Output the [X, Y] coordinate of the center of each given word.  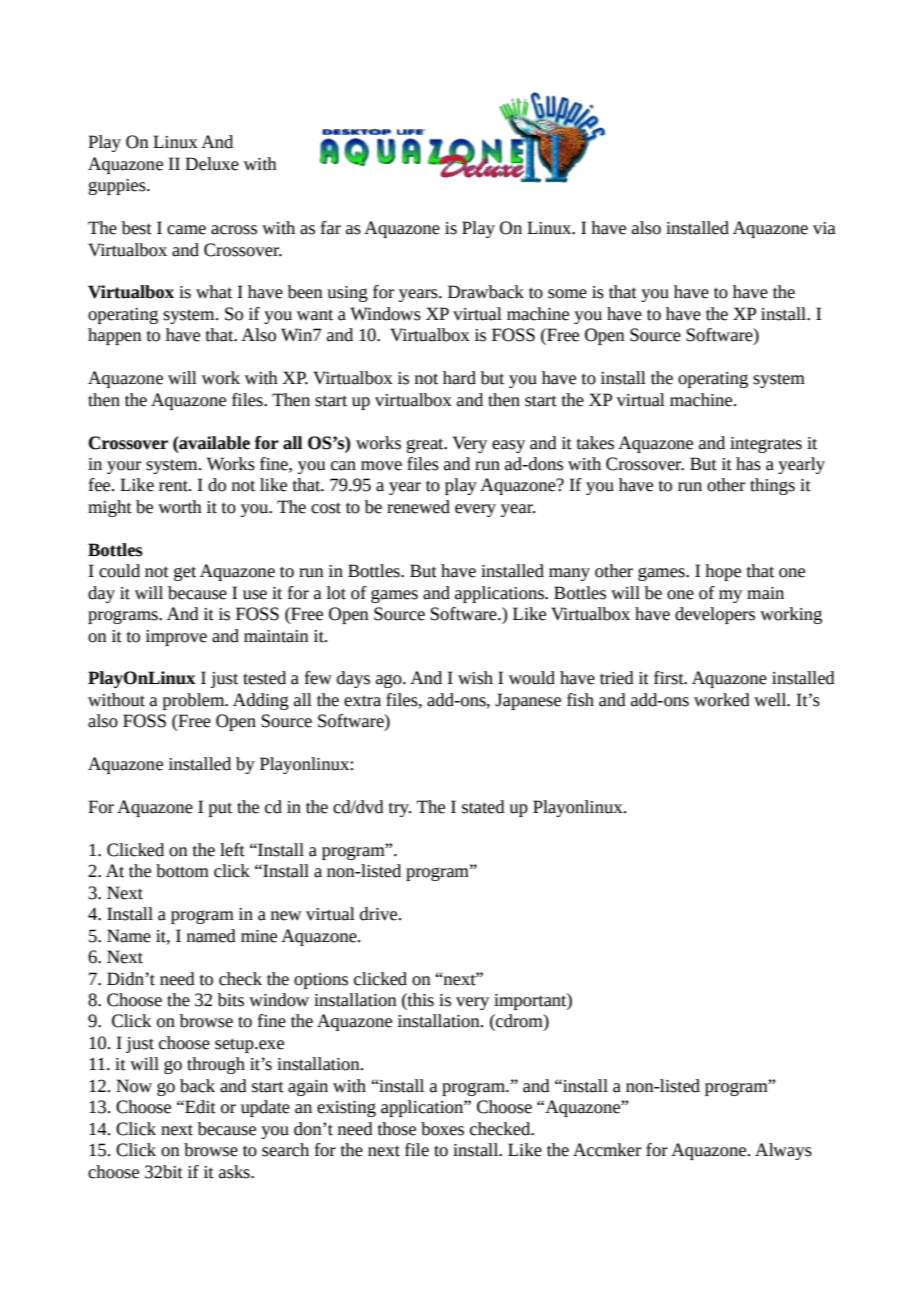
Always [783, 1151]
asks [235, 1172]
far [331, 228]
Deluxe [212, 164]
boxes [442, 1129]
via [824, 228]
